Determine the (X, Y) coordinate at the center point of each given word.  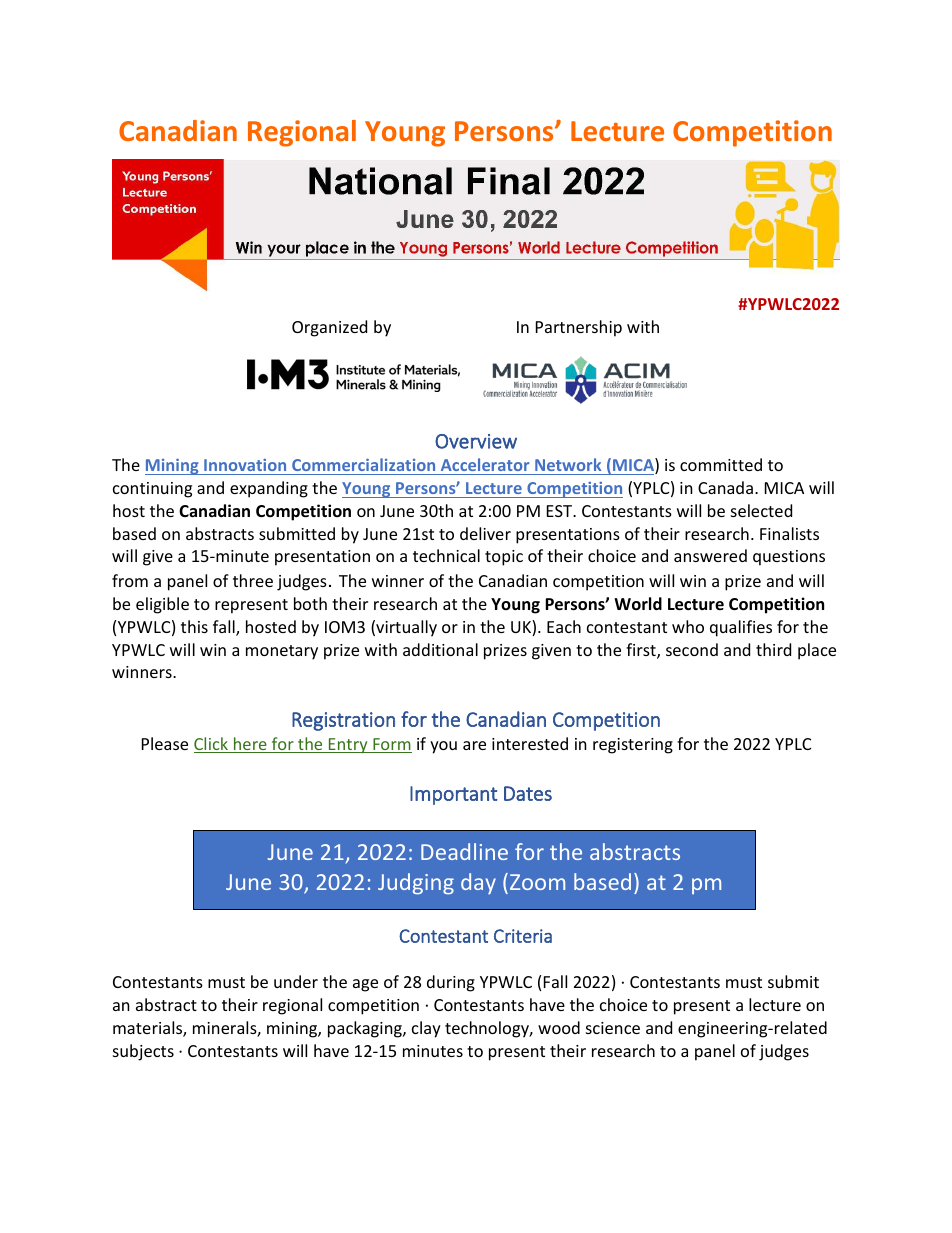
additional (440, 649)
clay (426, 1029)
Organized (329, 328)
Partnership (579, 328)
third (773, 649)
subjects (143, 1052)
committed (721, 464)
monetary (282, 652)
